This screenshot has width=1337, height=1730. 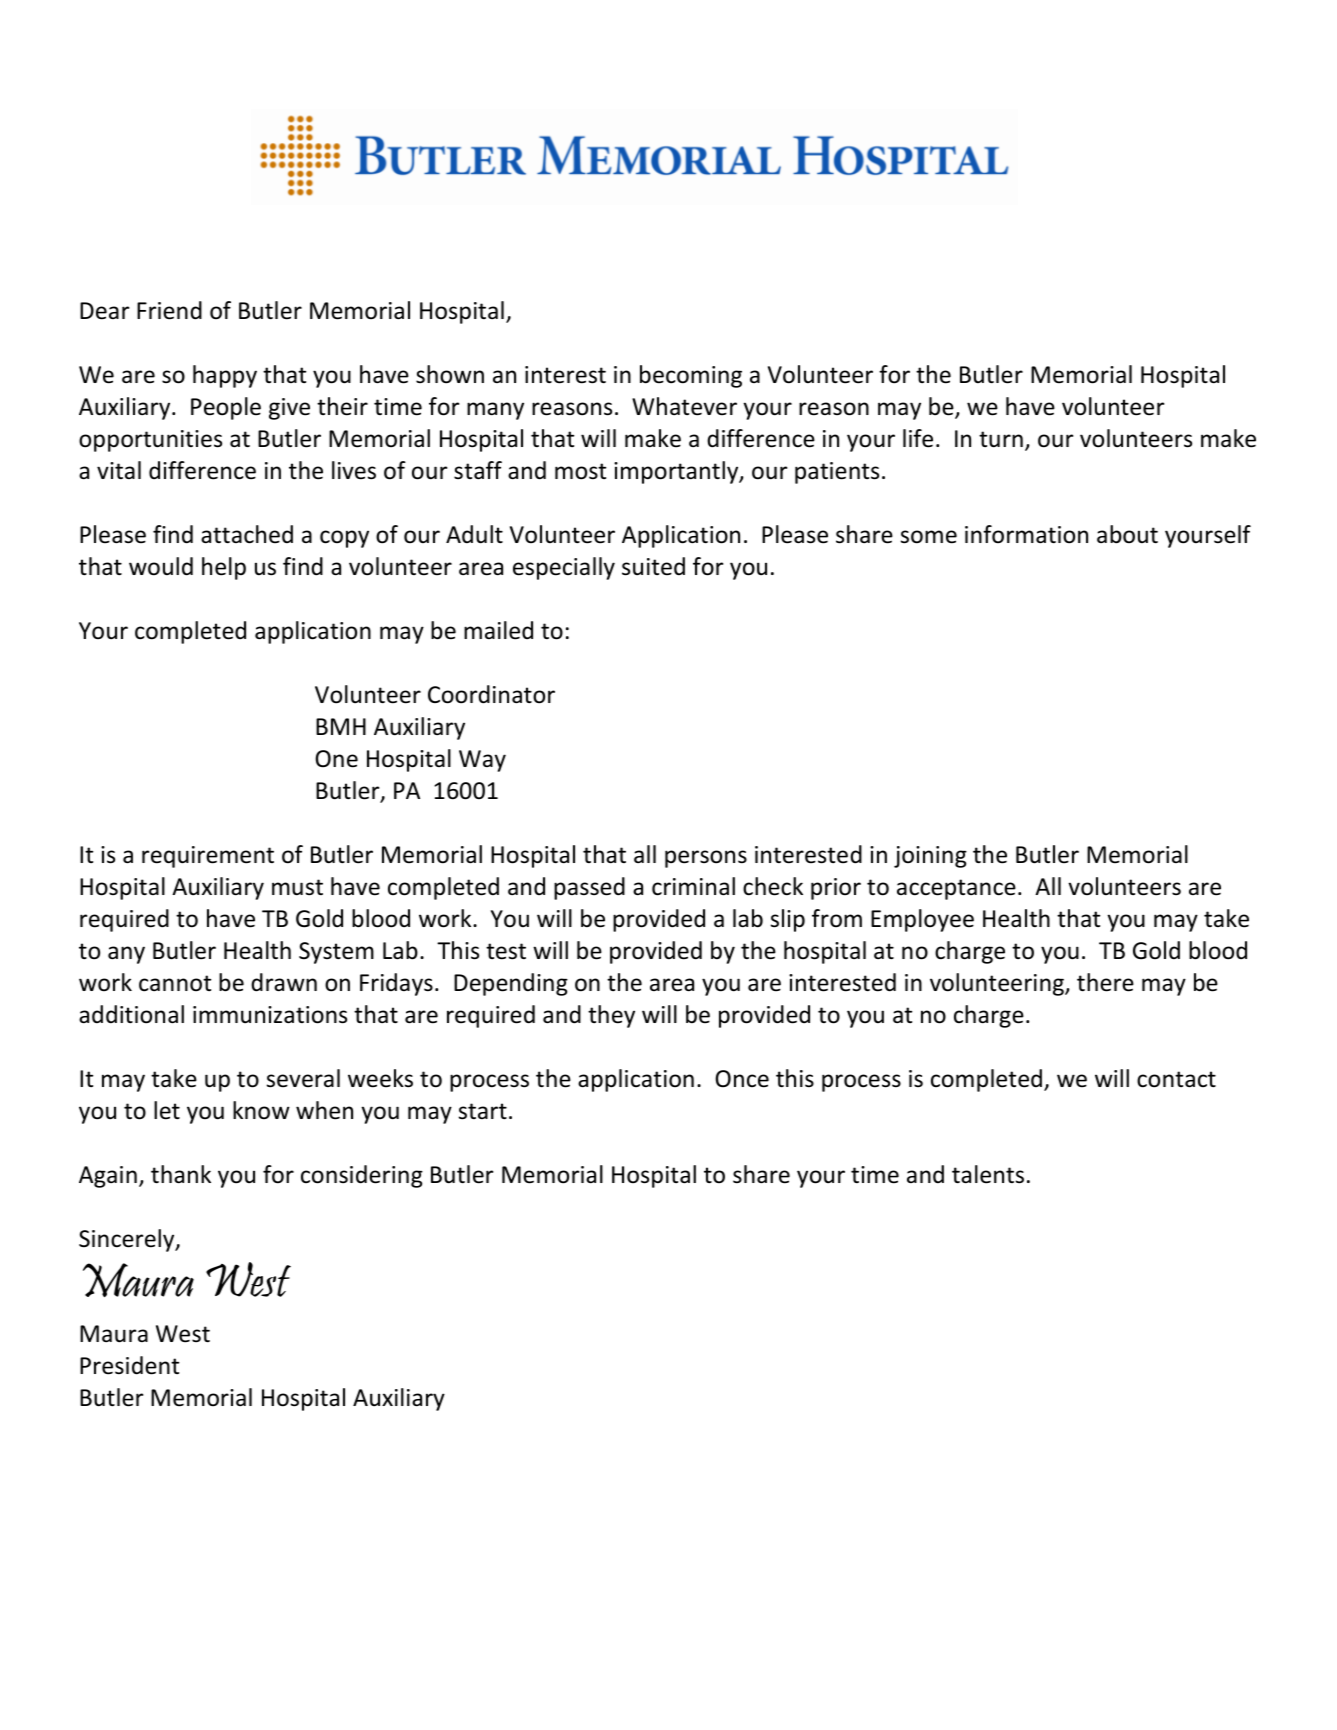 What do you see at coordinates (336, 759) in the screenshot?
I see `One` at bounding box center [336, 759].
